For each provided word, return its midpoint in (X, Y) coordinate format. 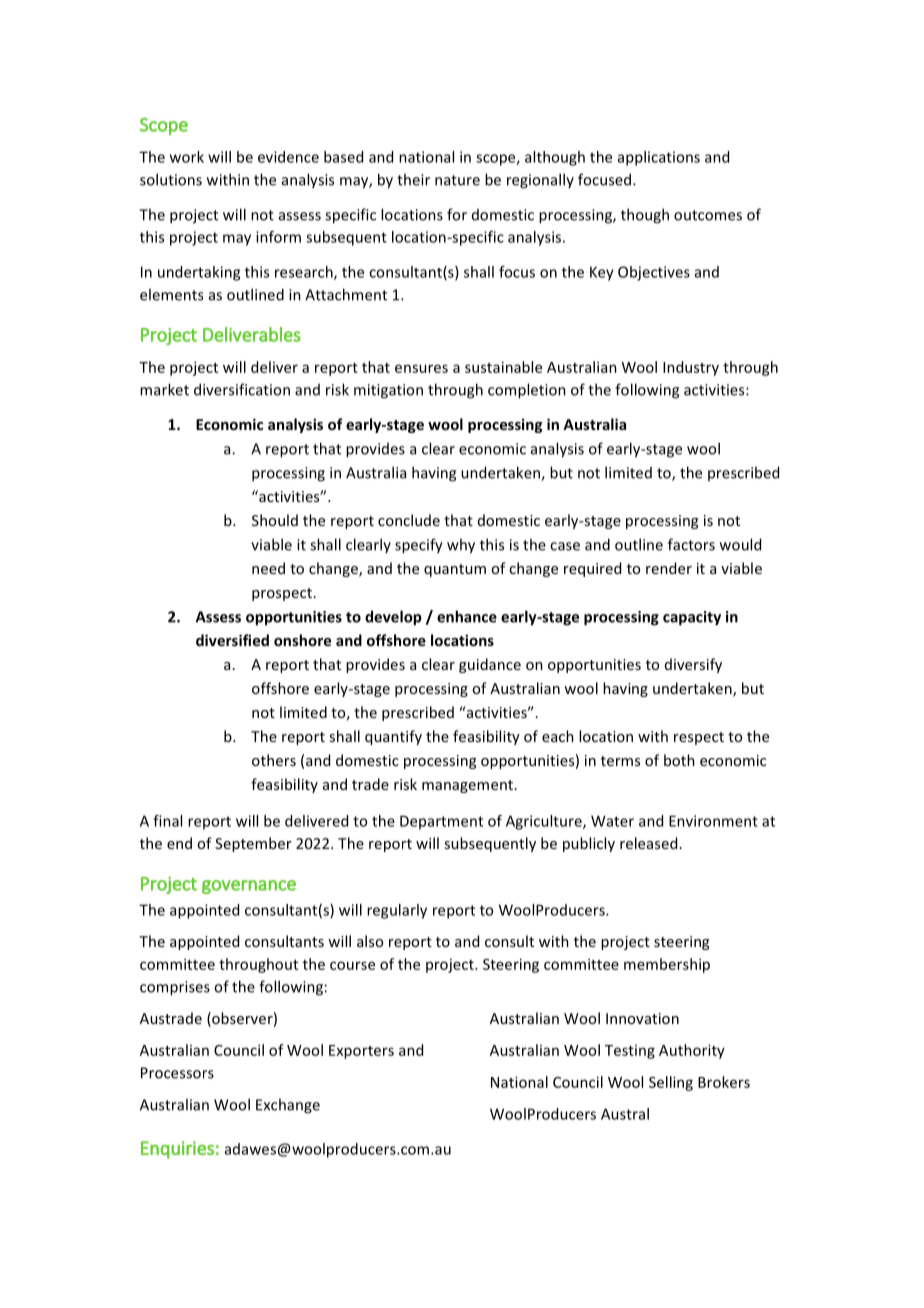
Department (441, 822)
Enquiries (177, 1150)
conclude (409, 520)
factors (691, 544)
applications (659, 158)
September (253, 844)
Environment (713, 821)
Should (275, 520)
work (187, 157)
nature (457, 180)
